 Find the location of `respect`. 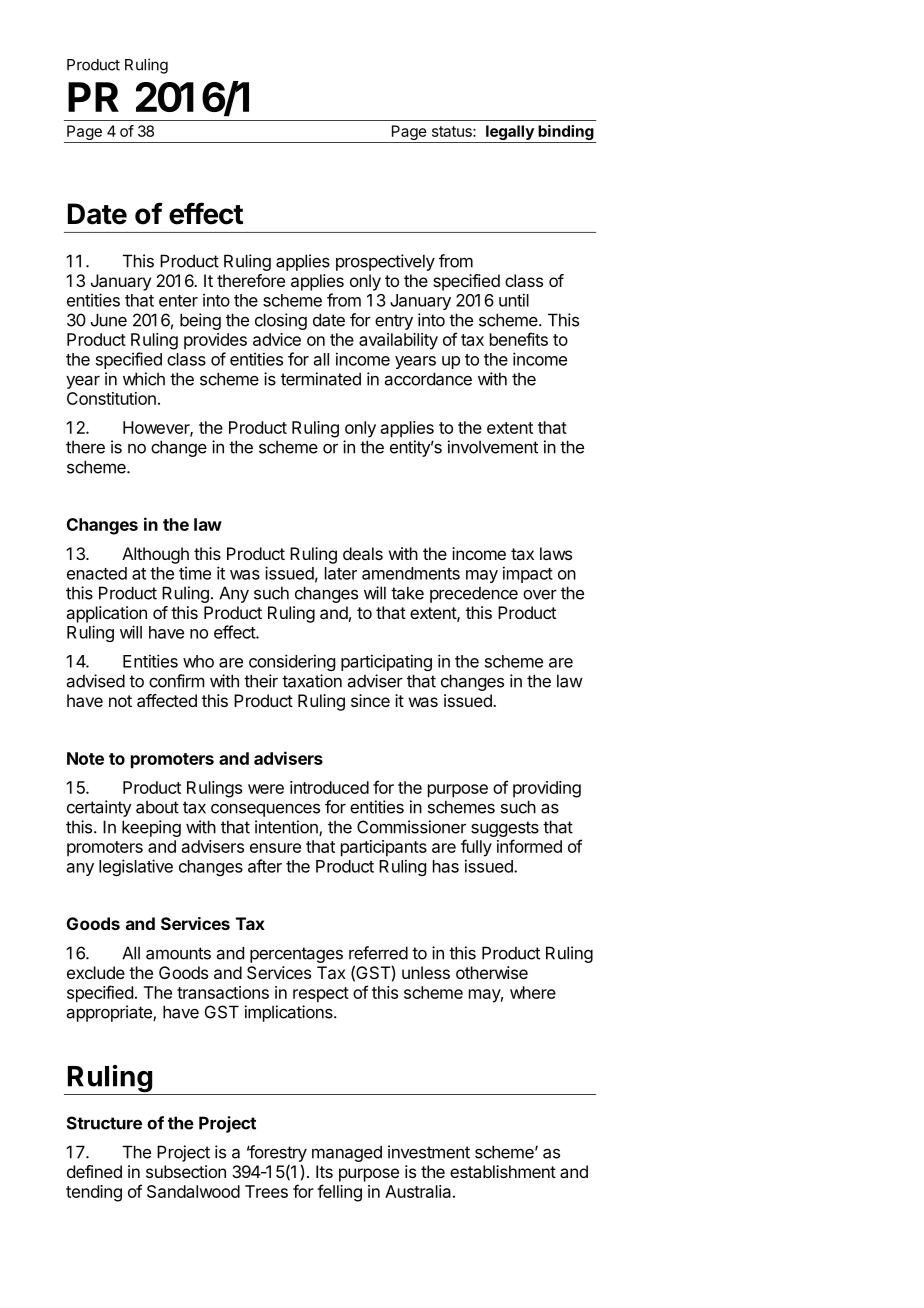

respect is located at coordinates (321, 995).
